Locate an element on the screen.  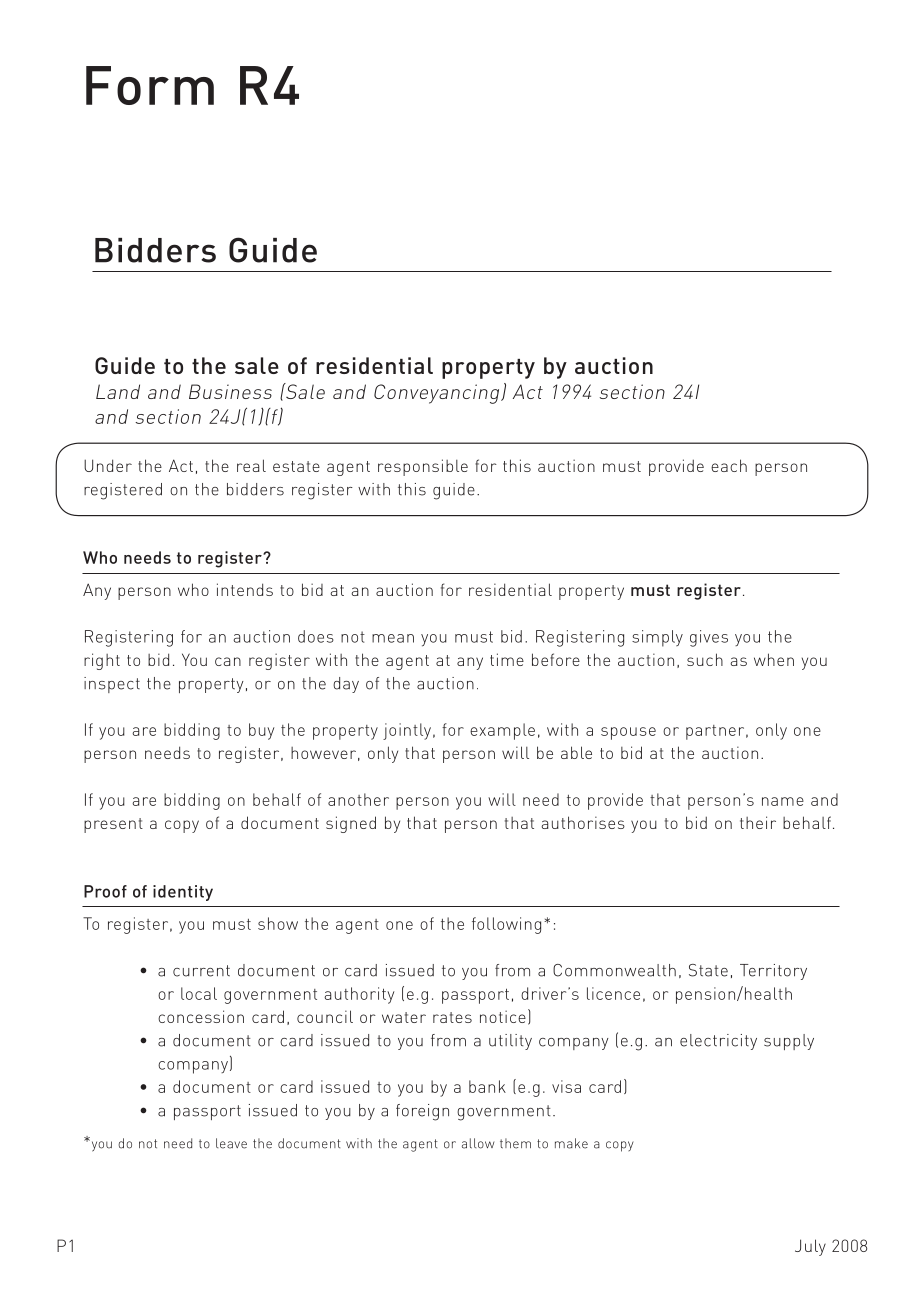
mean is located at coordinates (393, 638).
